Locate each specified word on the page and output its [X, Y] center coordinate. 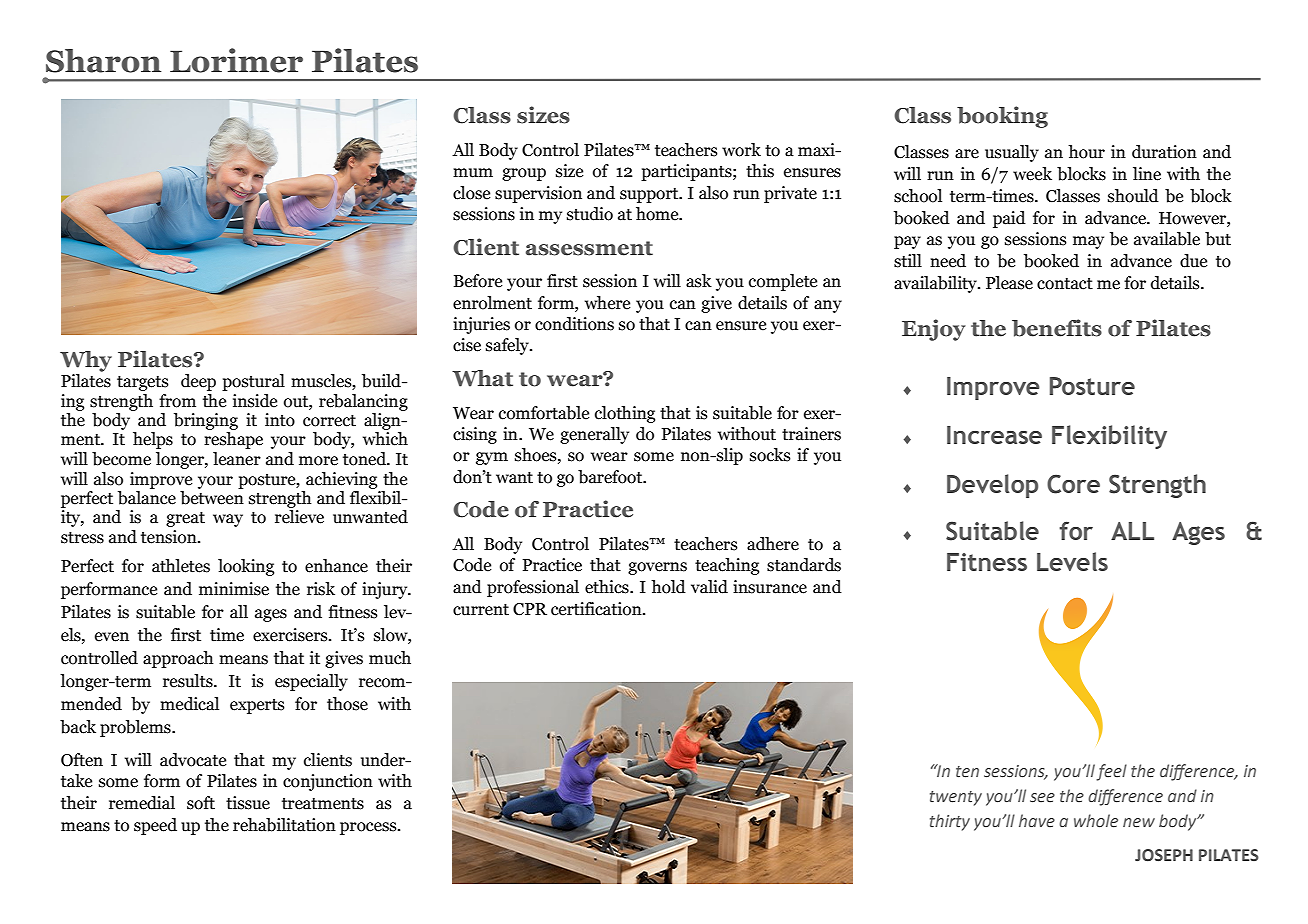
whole [1096, 821]
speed [155, 826]
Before [478, 281]
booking [1002, 117]
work [741, 150]
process [369, 828]
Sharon [103, 61]
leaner [237, 459]
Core [1073, 484]
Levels [1072, 561]
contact [1065, 284]
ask [699, 281]
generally [594, 435]
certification [597, 609]
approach [178, 659]
